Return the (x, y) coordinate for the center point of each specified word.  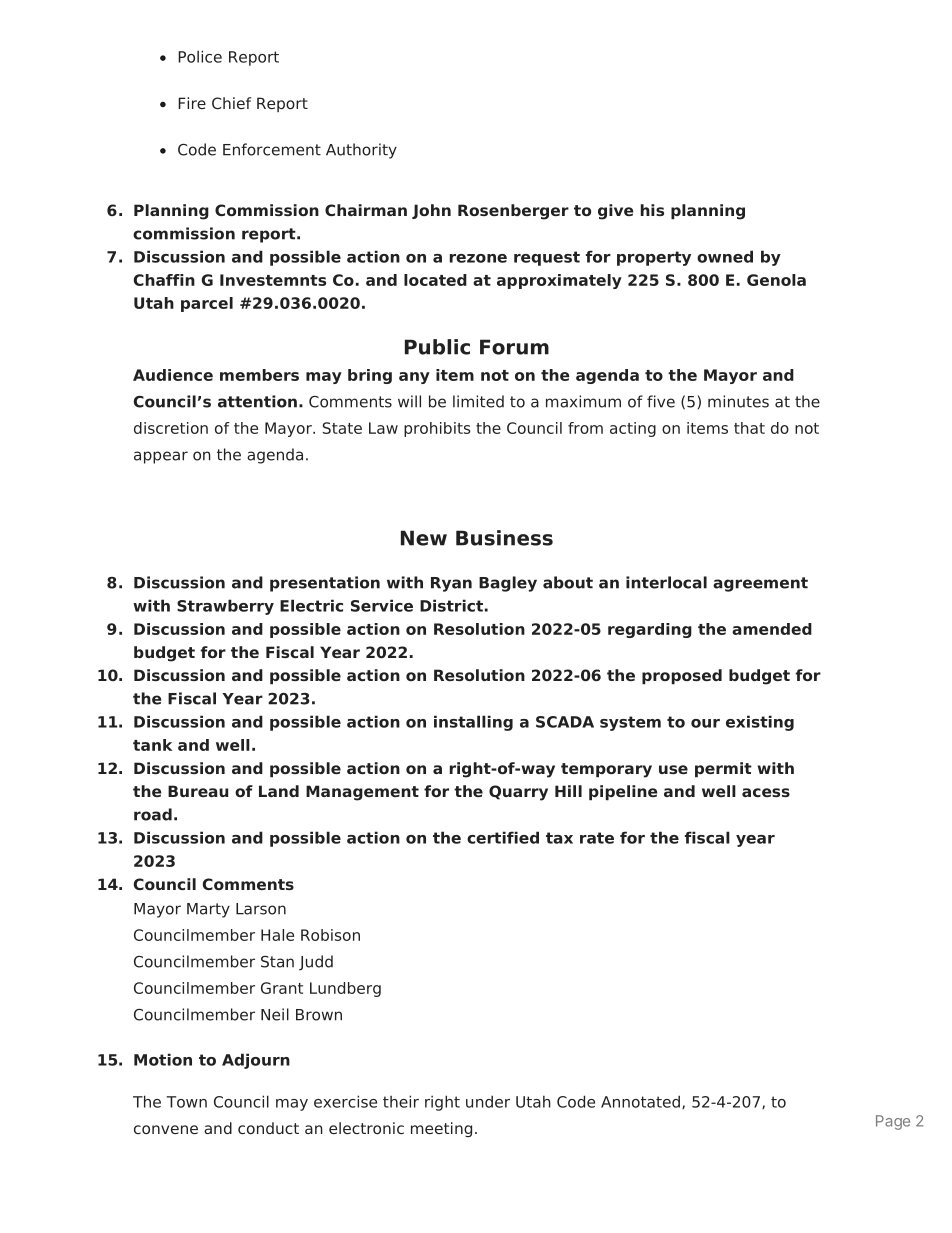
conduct (268, 1128)
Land (279, 791)
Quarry (518, 793)
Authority (361, 151)
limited (478, 401)
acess (766, 792)
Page (893, 1122)
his (652, 210)
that (749, 428)
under (488, 1101)
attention (257, 401)
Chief (231, 103)
